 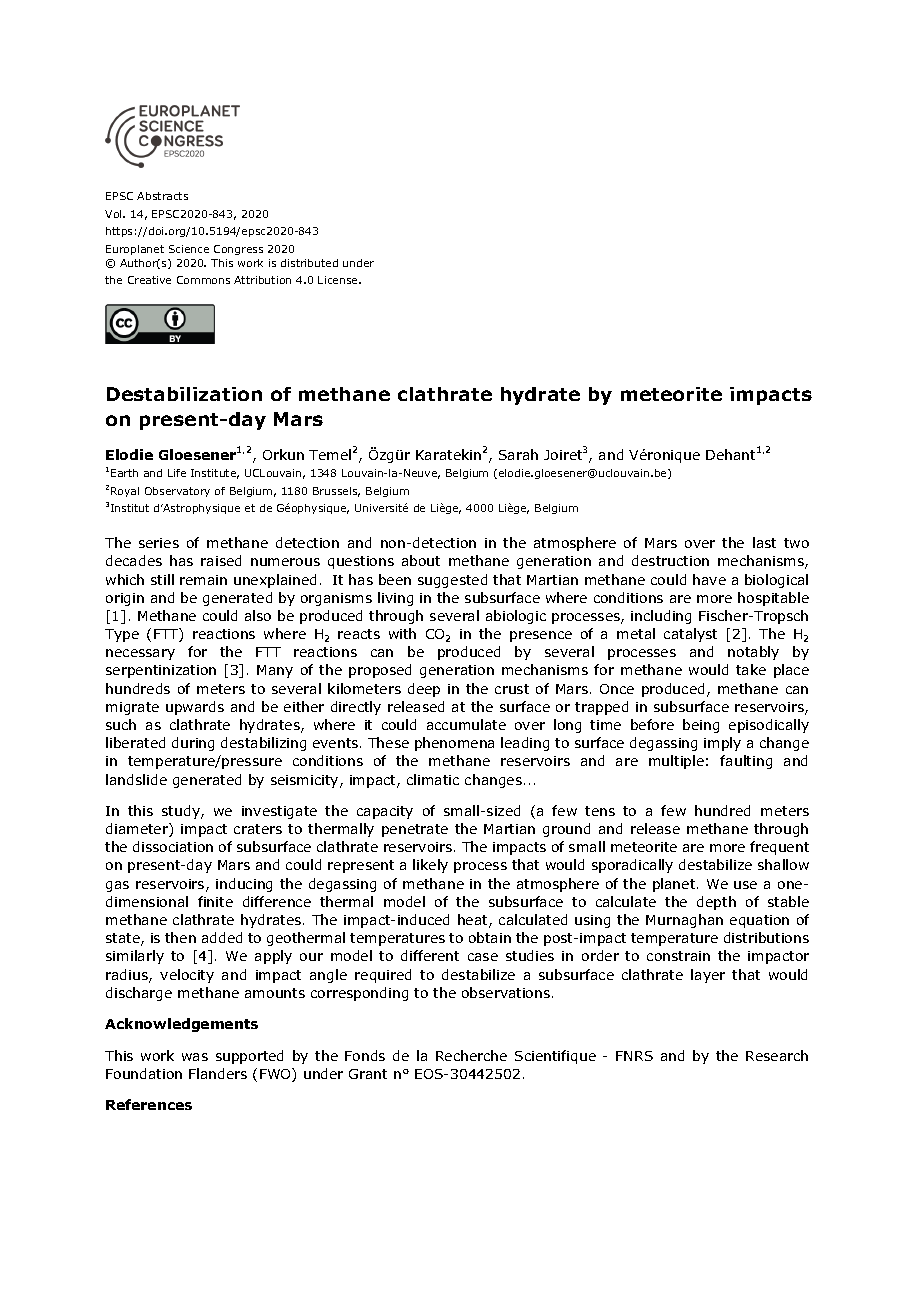 What do you see at coordinates (189, 249) in the screenshot?
I see `Science` at bounding box center [189, 249].
